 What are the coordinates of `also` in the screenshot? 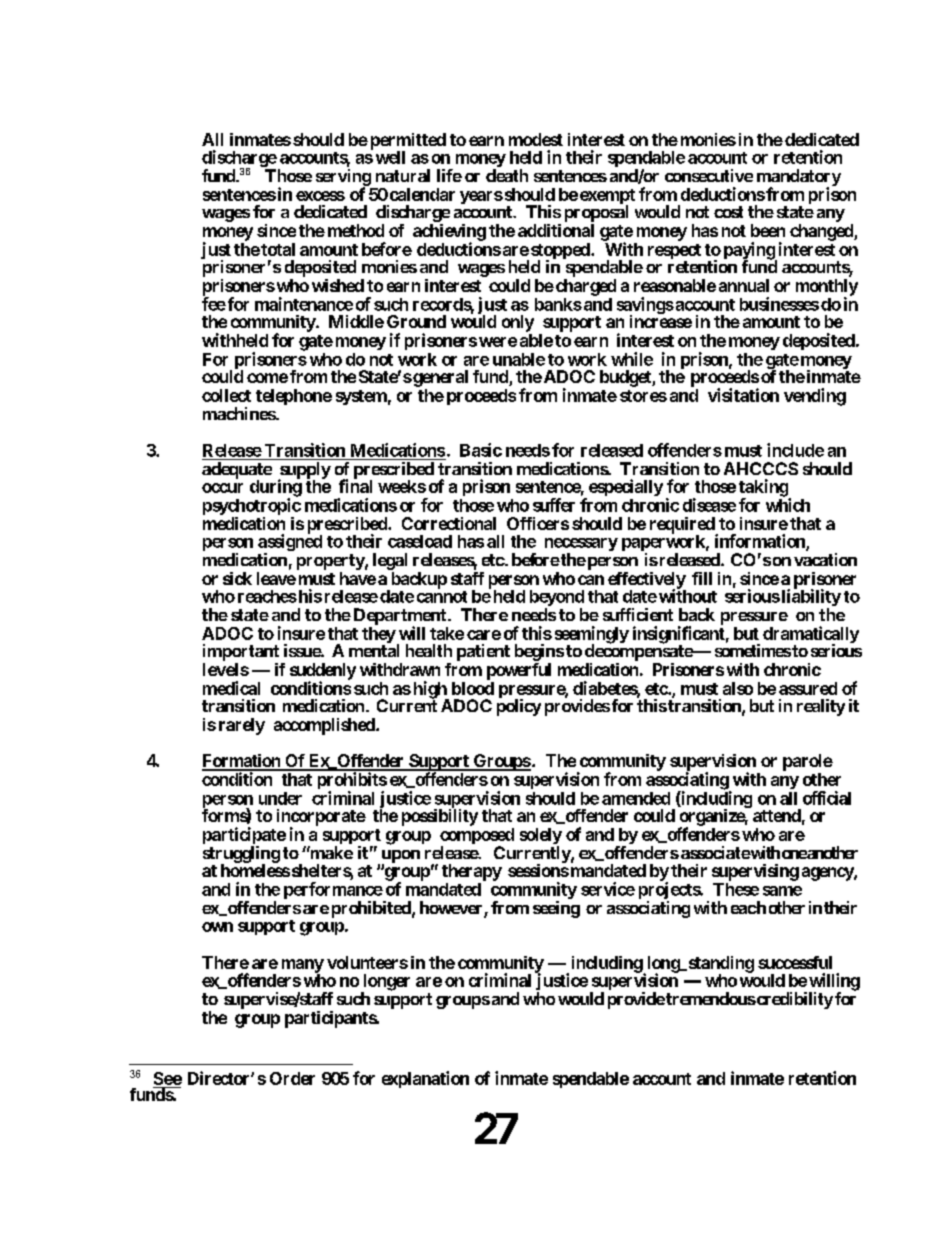 It's located at (738, 688).
